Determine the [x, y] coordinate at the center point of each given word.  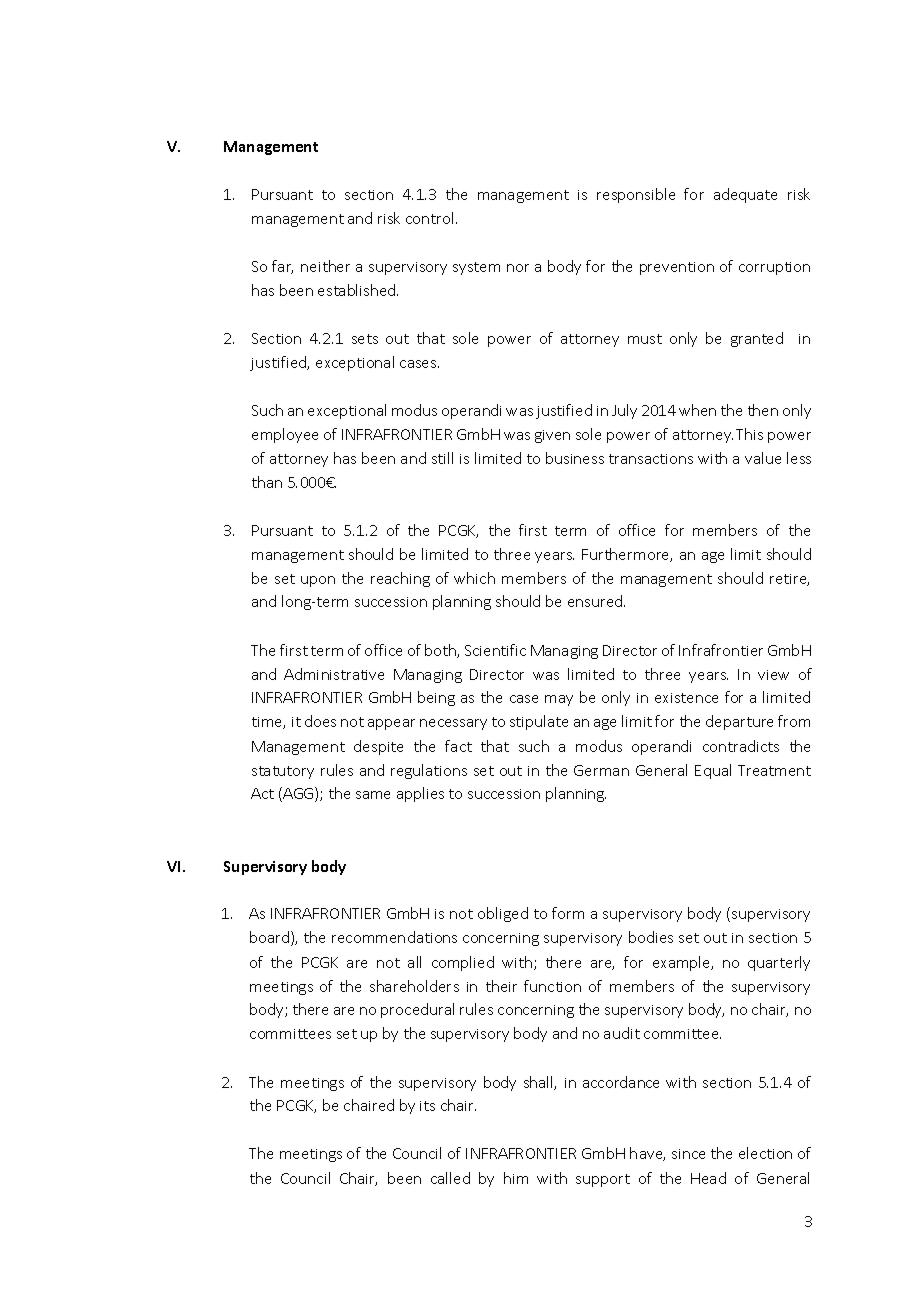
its [427, 1106]
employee [285, 435]
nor [518, 268]
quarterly [779, 963]
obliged [503, 914]
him [516, 1178]
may [559, 700]
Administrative [334, 674]
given [552, 436]
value [763, 458]
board [271, 938]
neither [325, 266]
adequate [745, 195]
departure [739, 722]
